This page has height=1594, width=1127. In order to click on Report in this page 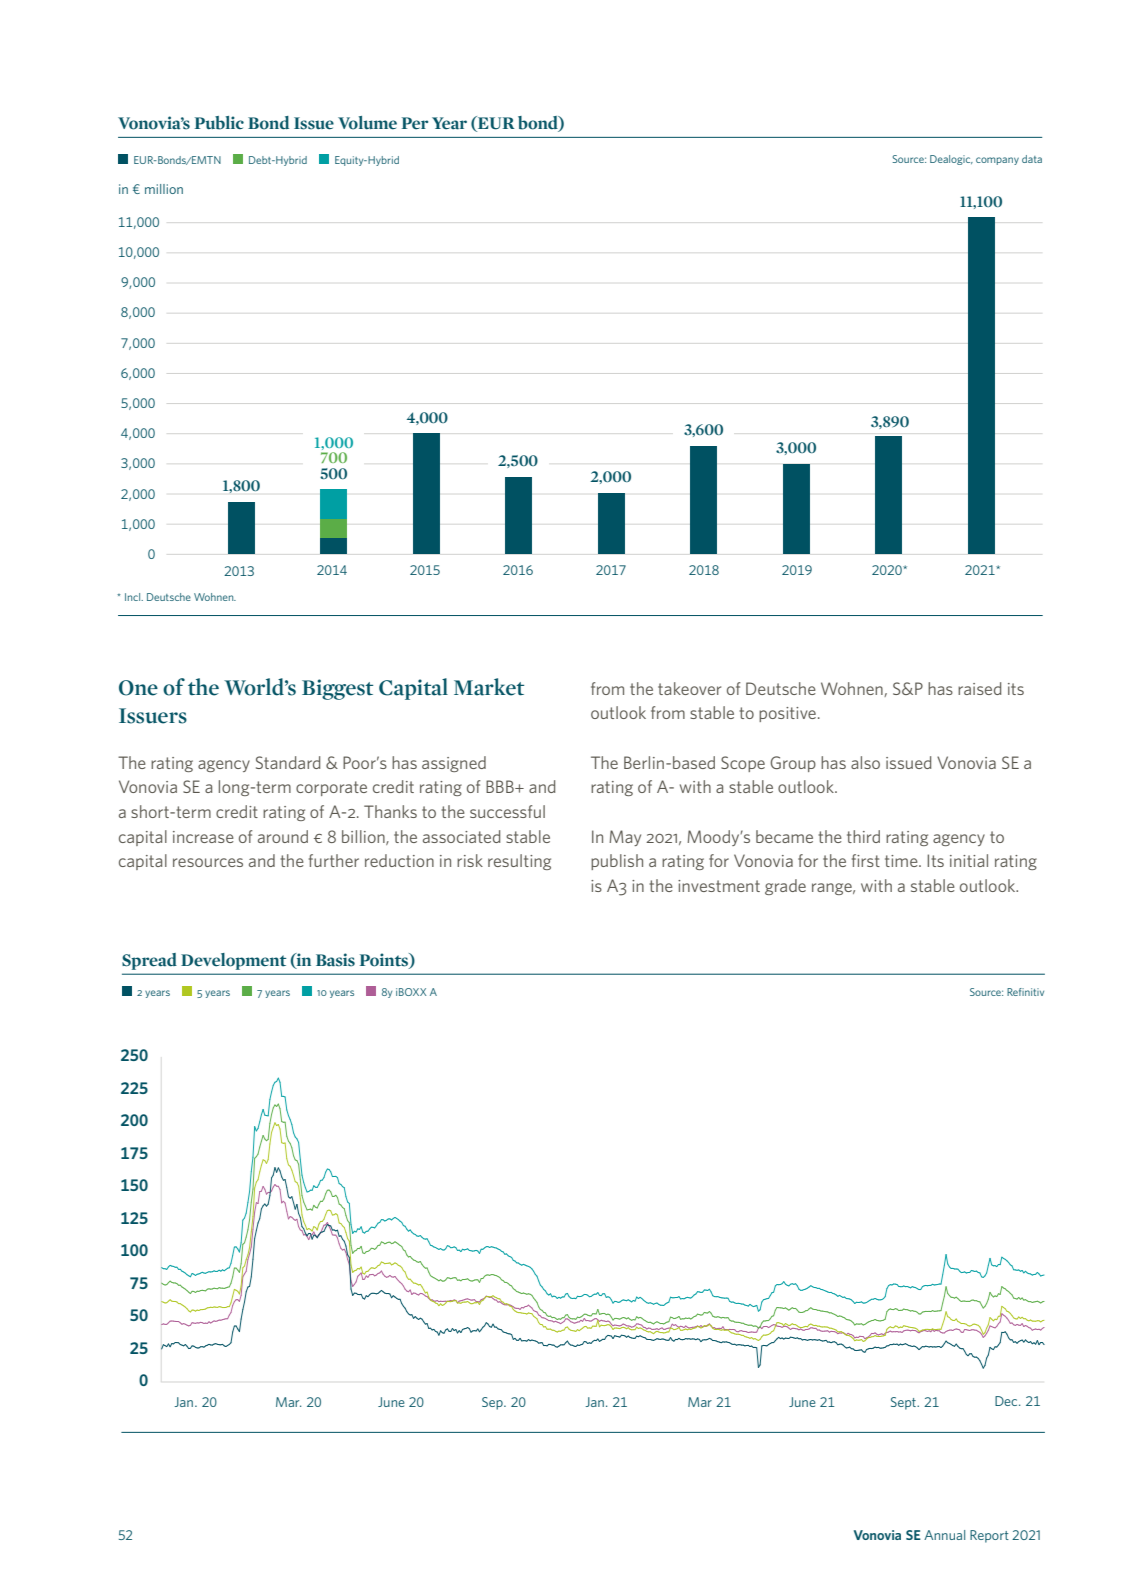, I will do `click(989, 1536)`.
